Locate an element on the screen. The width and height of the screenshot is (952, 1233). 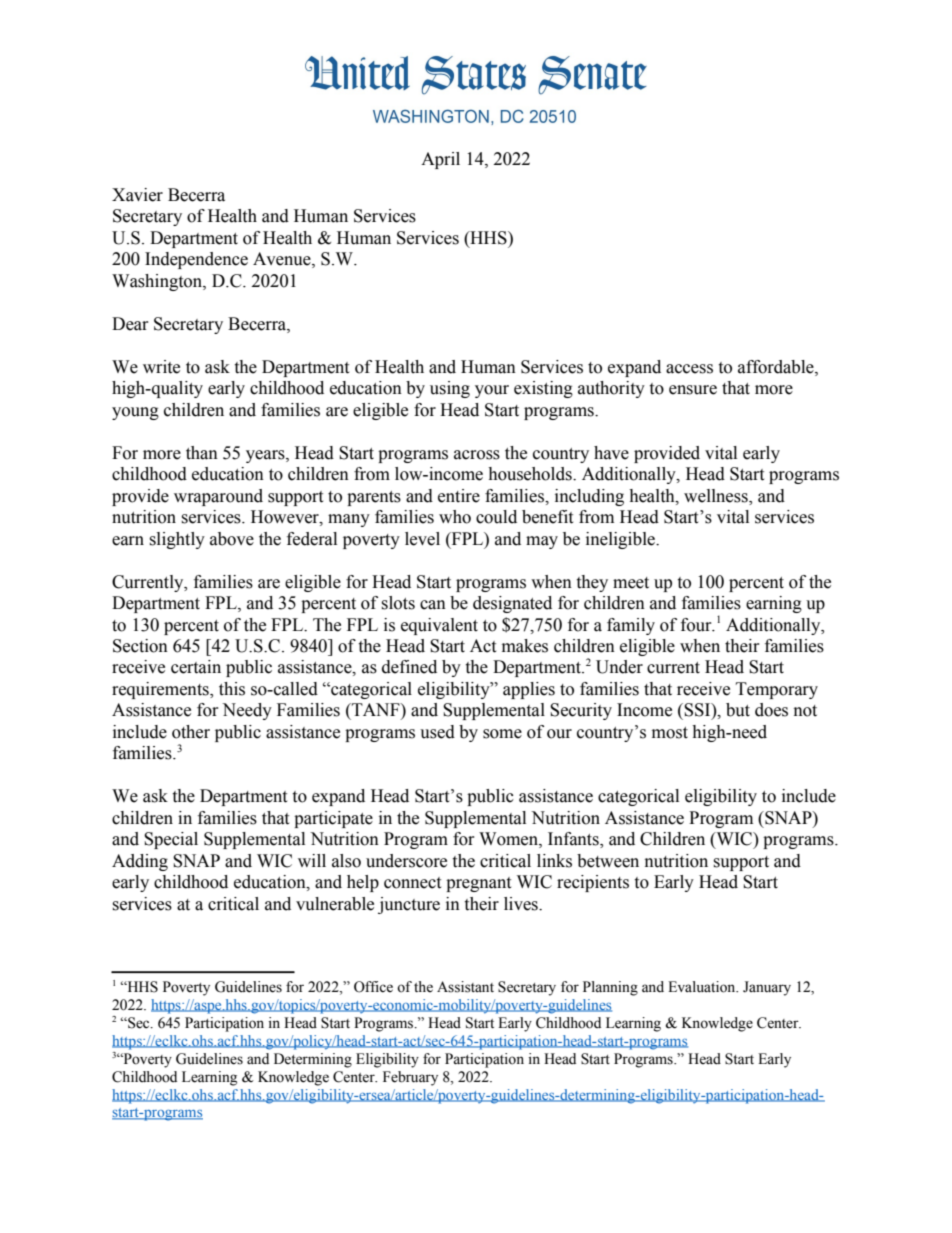
February is located at coordinates (410, 1078).
